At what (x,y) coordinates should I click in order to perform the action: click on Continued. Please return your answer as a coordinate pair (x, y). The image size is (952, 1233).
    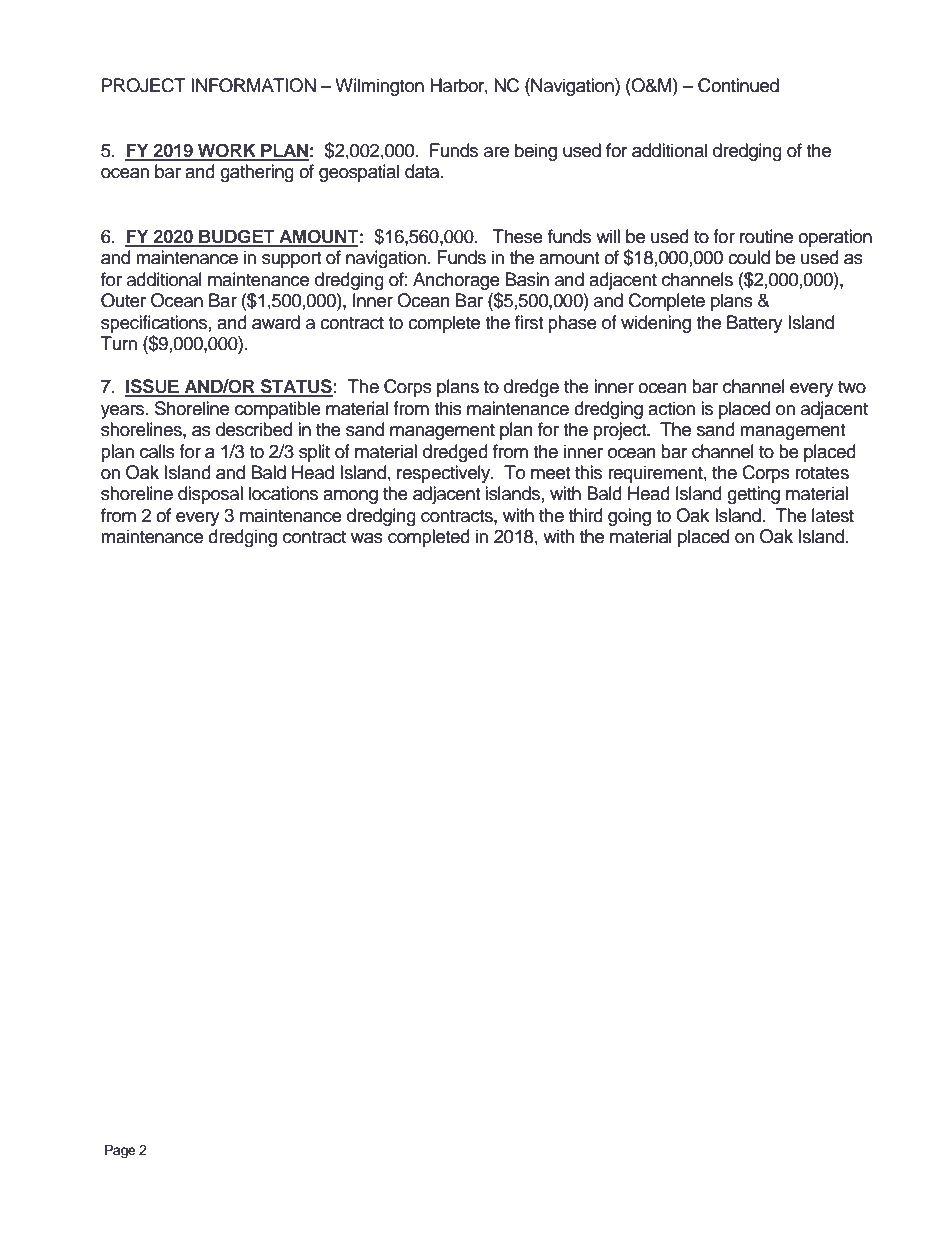
    Looking at the image, I should click on (738, 85).
